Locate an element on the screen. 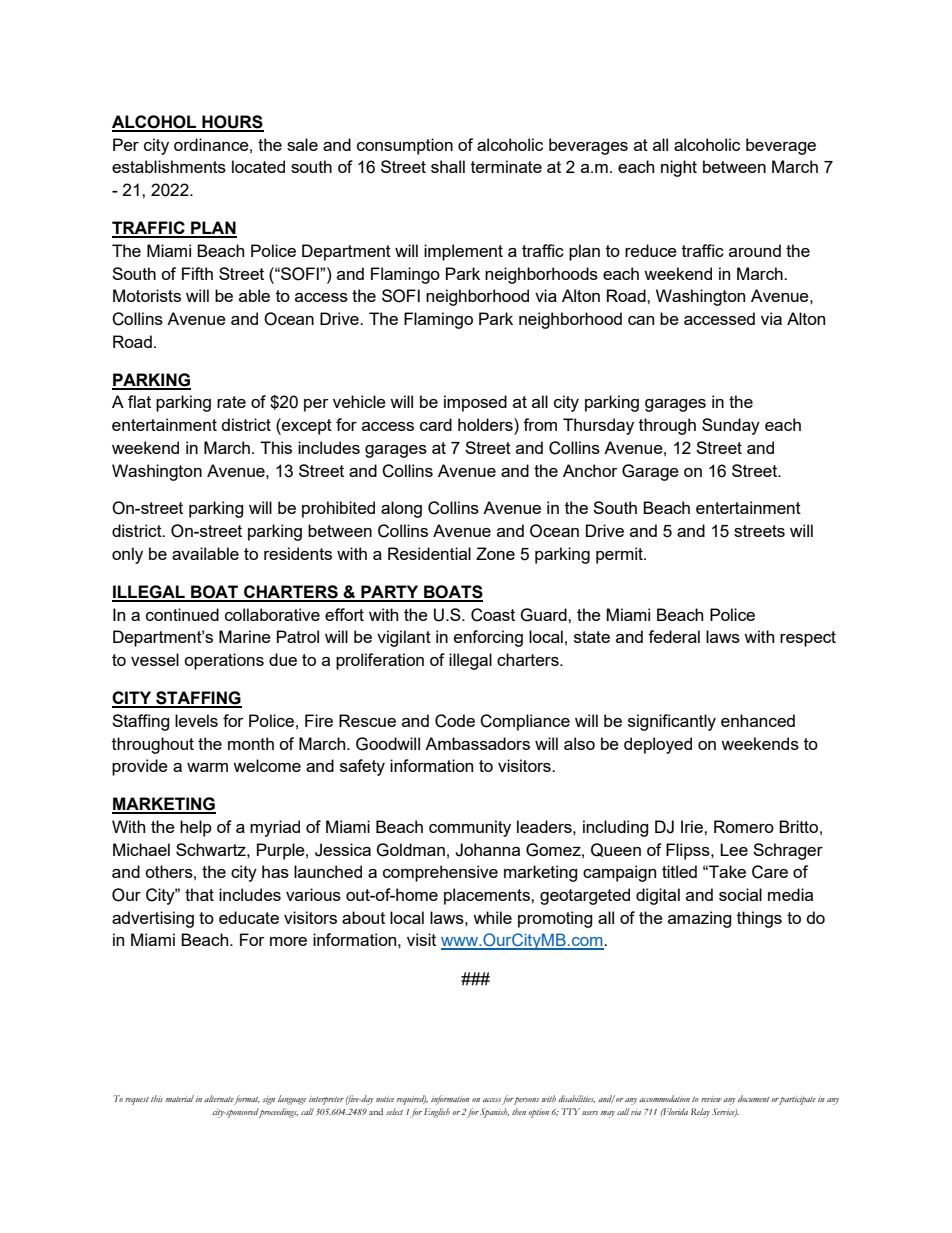 This screenshot has width=952, height=1233. Lee is located at coordinates (734, 849).
